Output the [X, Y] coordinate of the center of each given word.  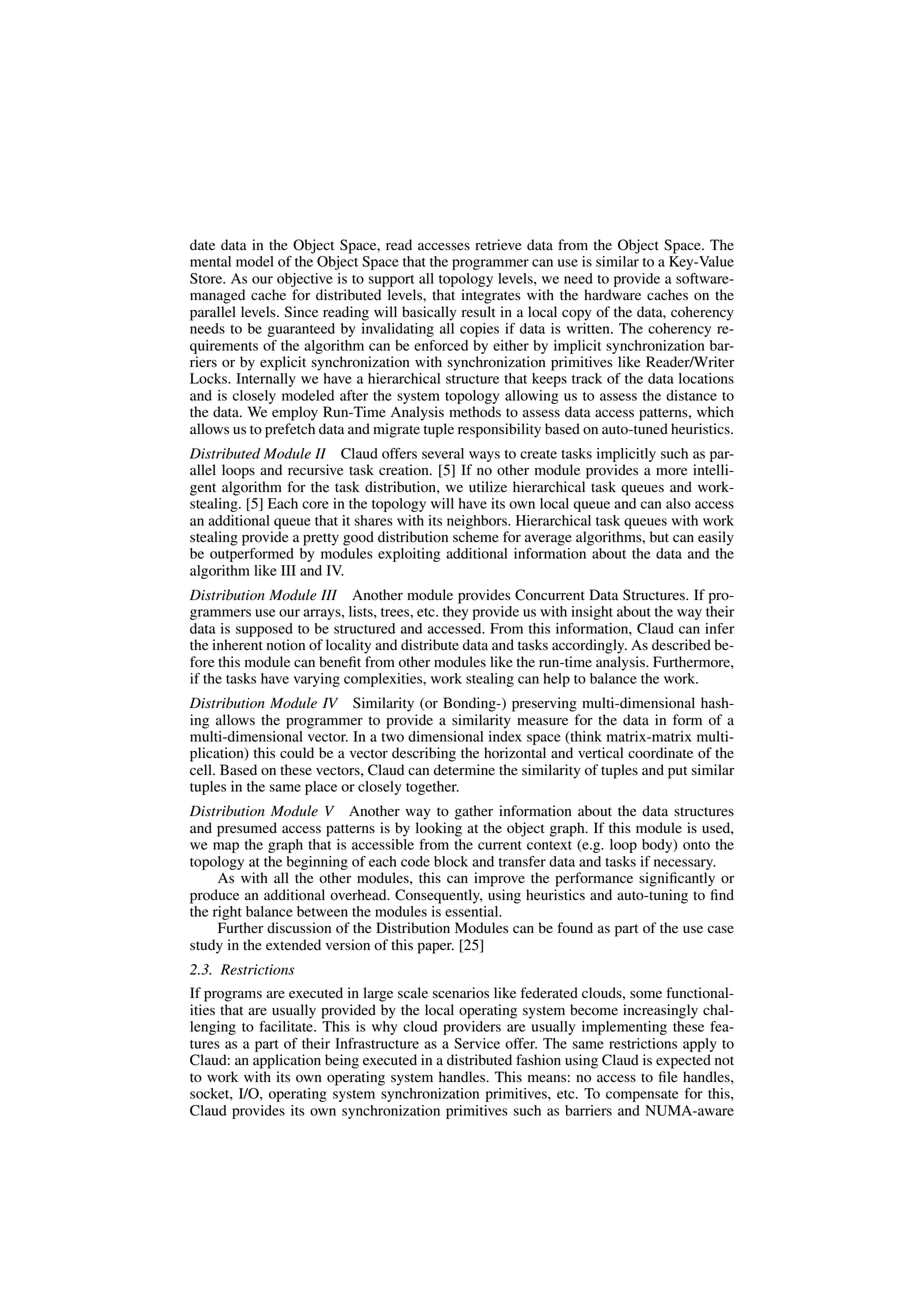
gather [474, 812]
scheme [476, 537]
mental [210, 261]
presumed [247, 829]
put [677, 772]
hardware [612, 295]
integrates [491, 296]
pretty [321, 539]
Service [477, 1043]
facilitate [287, 1026]
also [678, 503]
